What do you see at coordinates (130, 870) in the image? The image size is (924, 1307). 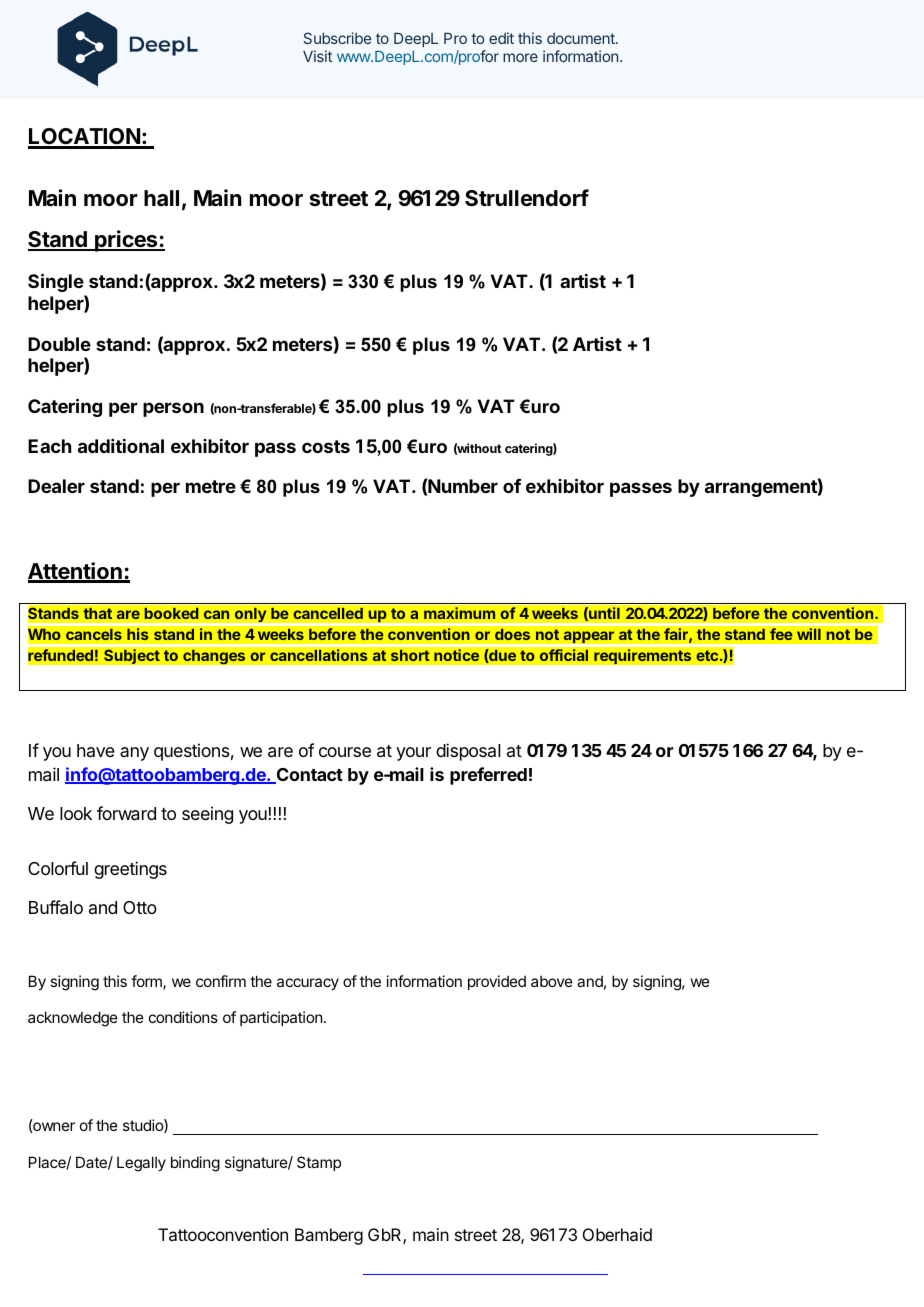 I see `greetings` at bounding box center [130, 870].
